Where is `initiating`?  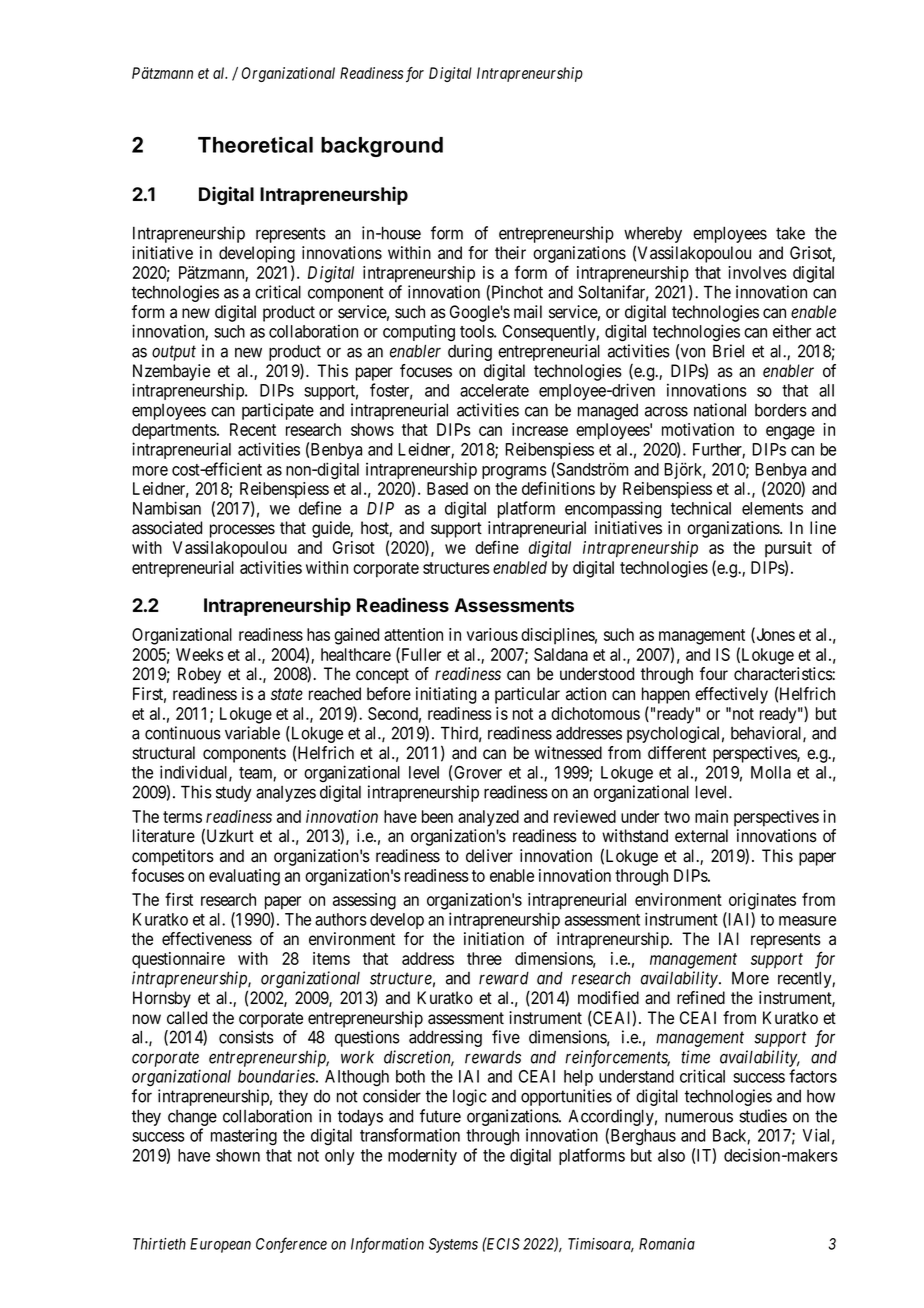
initiating is located at coordinates (446, 695).
